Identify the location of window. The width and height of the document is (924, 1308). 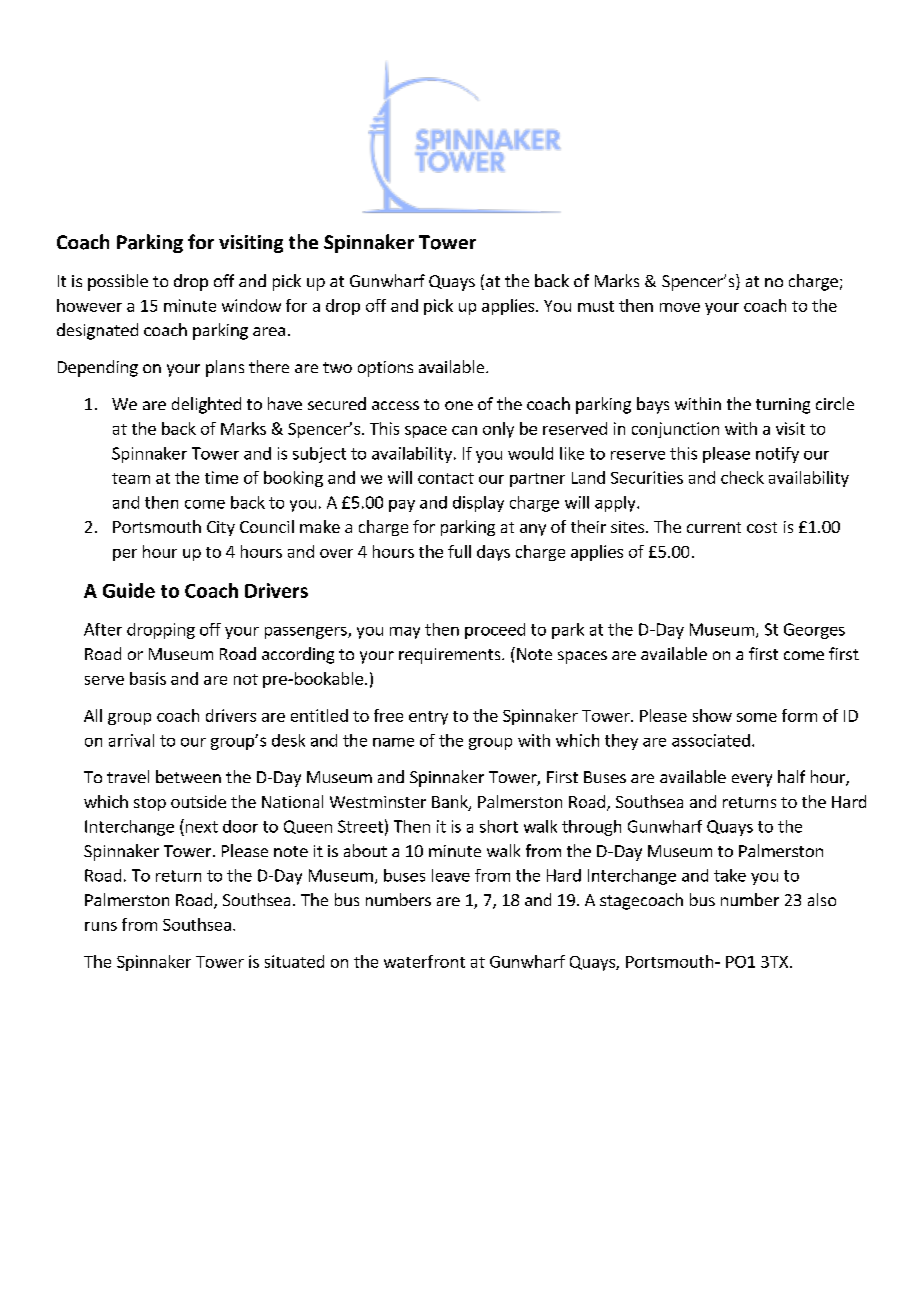
(251, 305).
